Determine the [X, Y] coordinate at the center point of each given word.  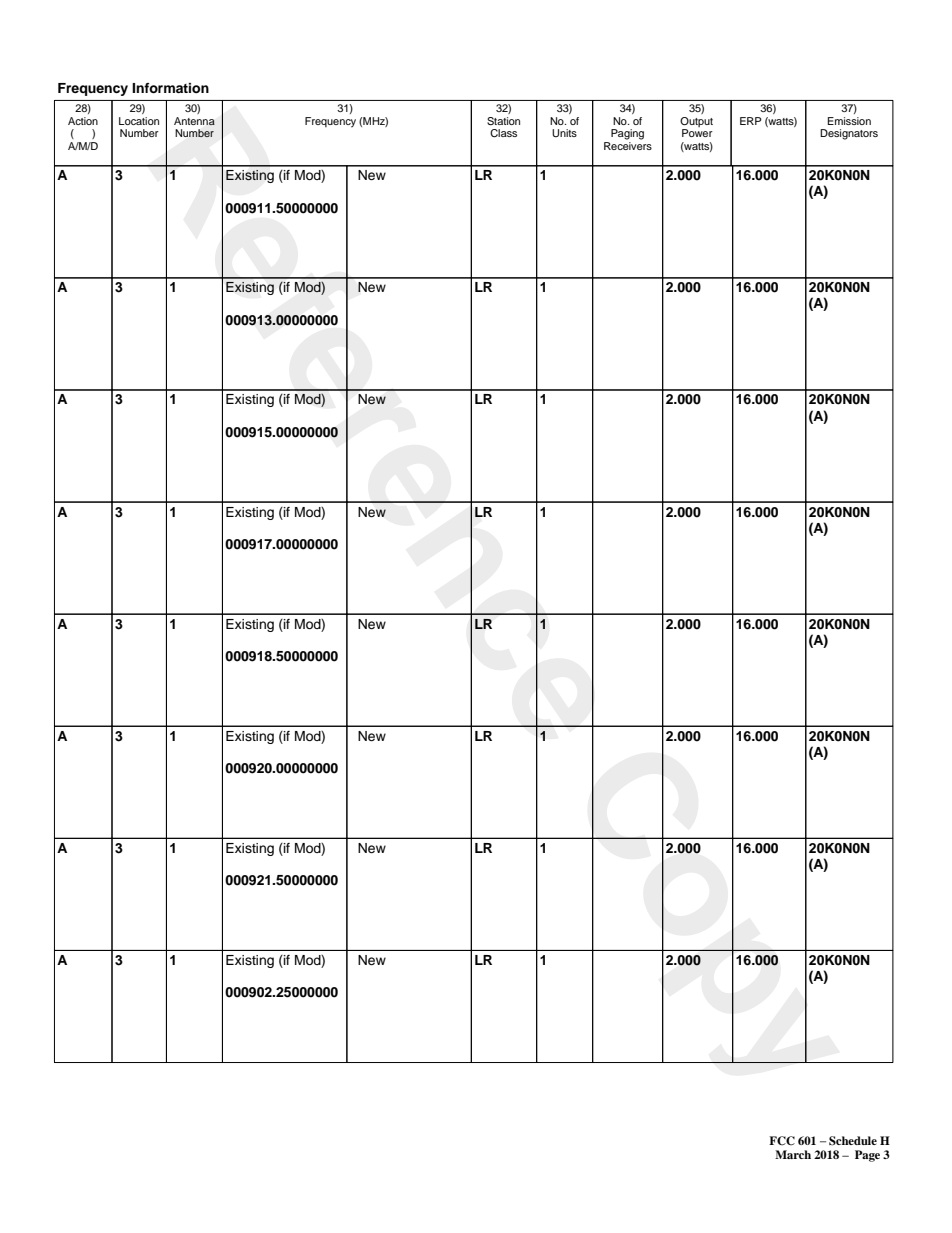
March [793, 1154]
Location [139, 121]
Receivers [628, 144]
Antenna [194, 121]
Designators [849, 134]
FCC [782, 1141]
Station [503, 121]
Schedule [853, 1141]
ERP [751, 121]
